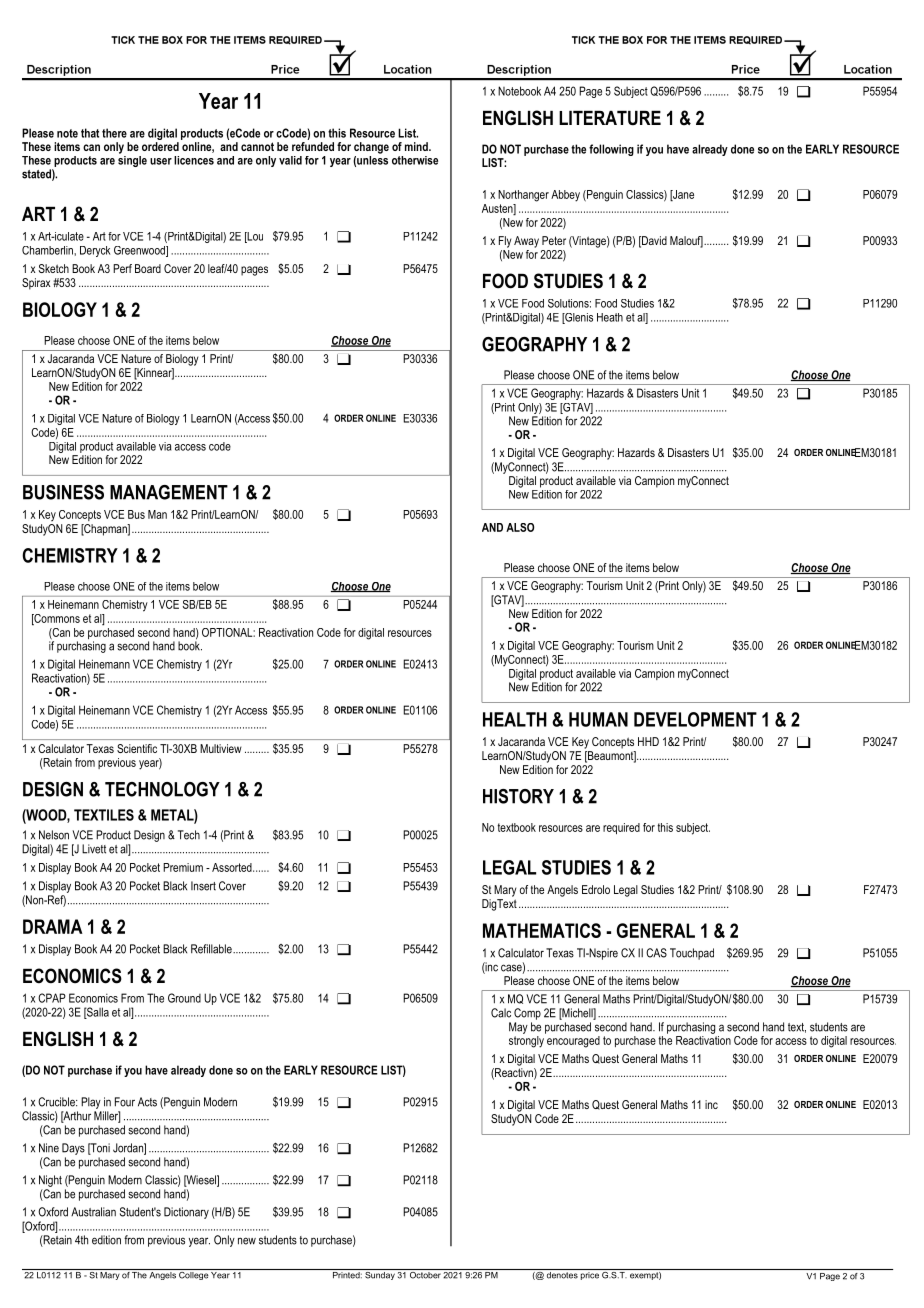  What do you see at coordinates (598, 719) in the screenshot?
I see `HUMAN` at bounding box center [598, 719].
